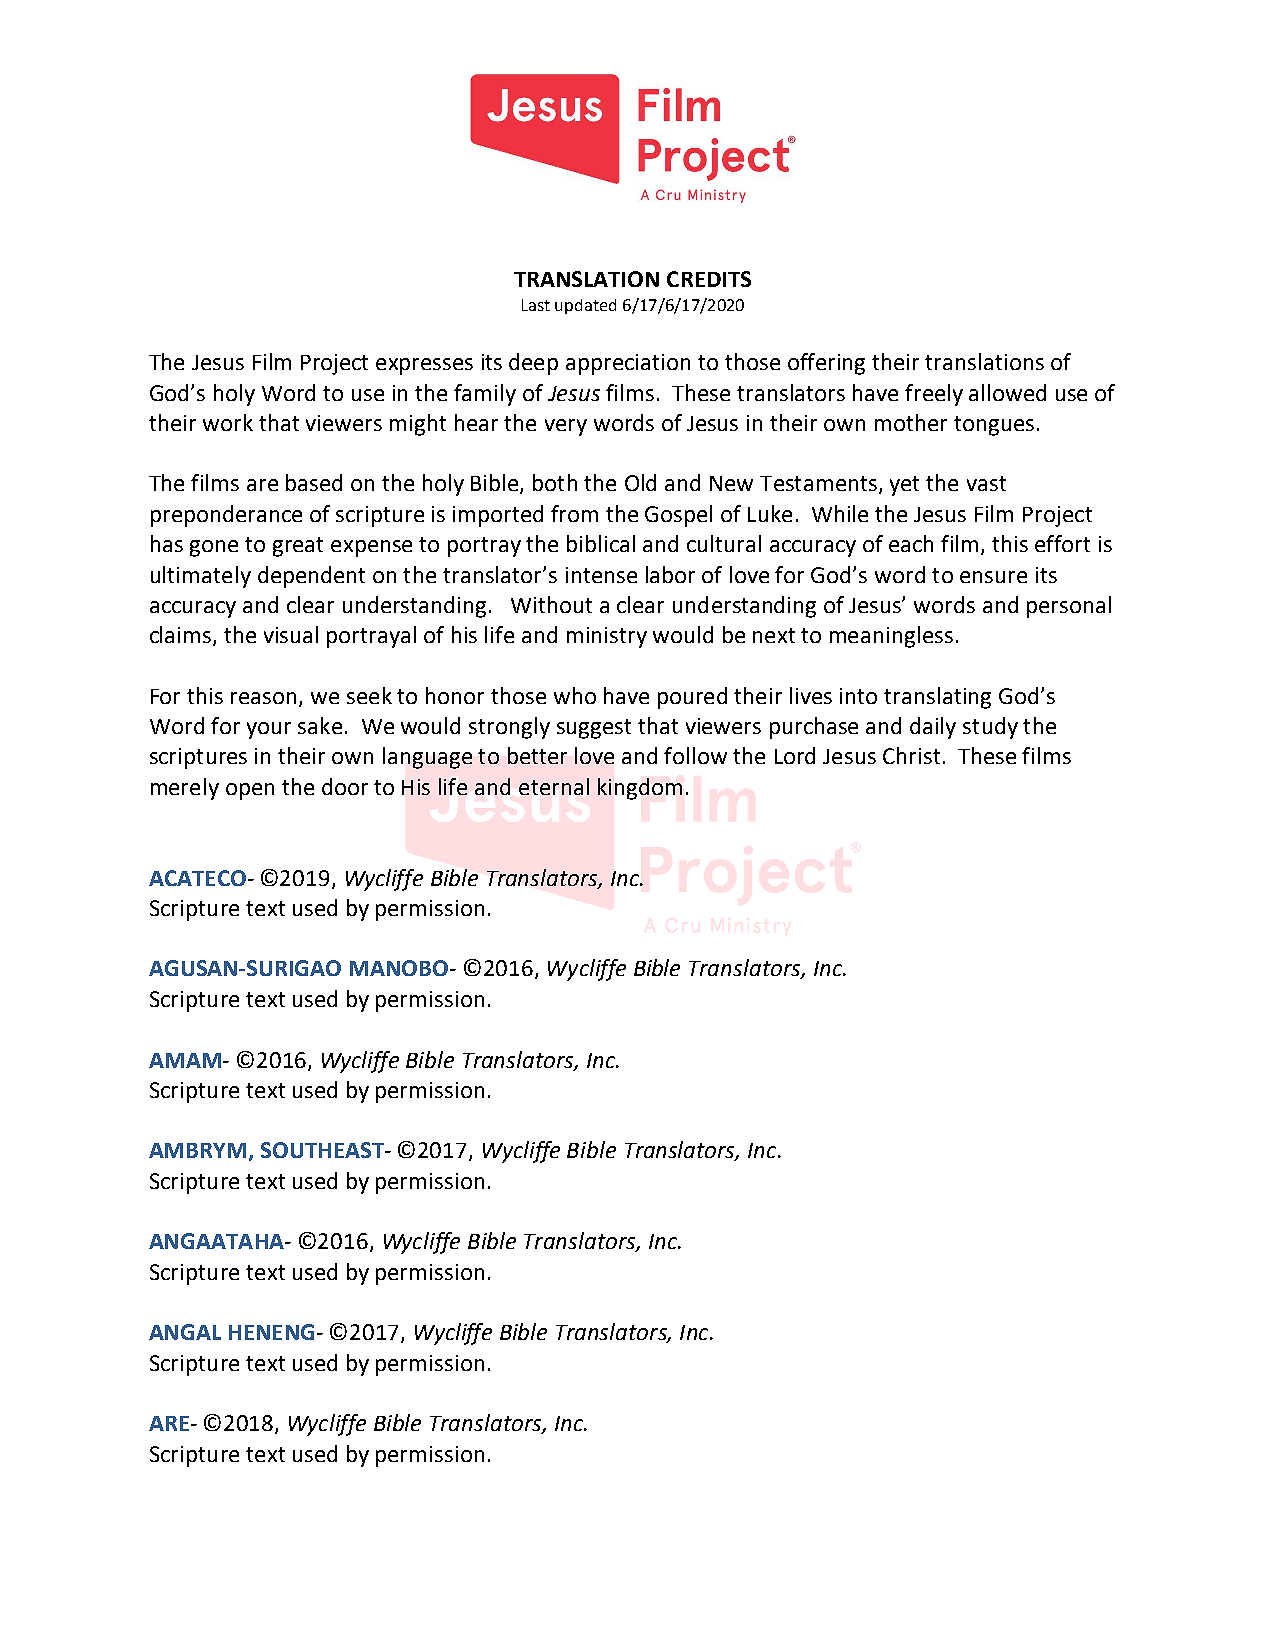  What do you see at coordinates (986, 483) in the screenshot?
I see `vast` at bounding box center [986, 483].
